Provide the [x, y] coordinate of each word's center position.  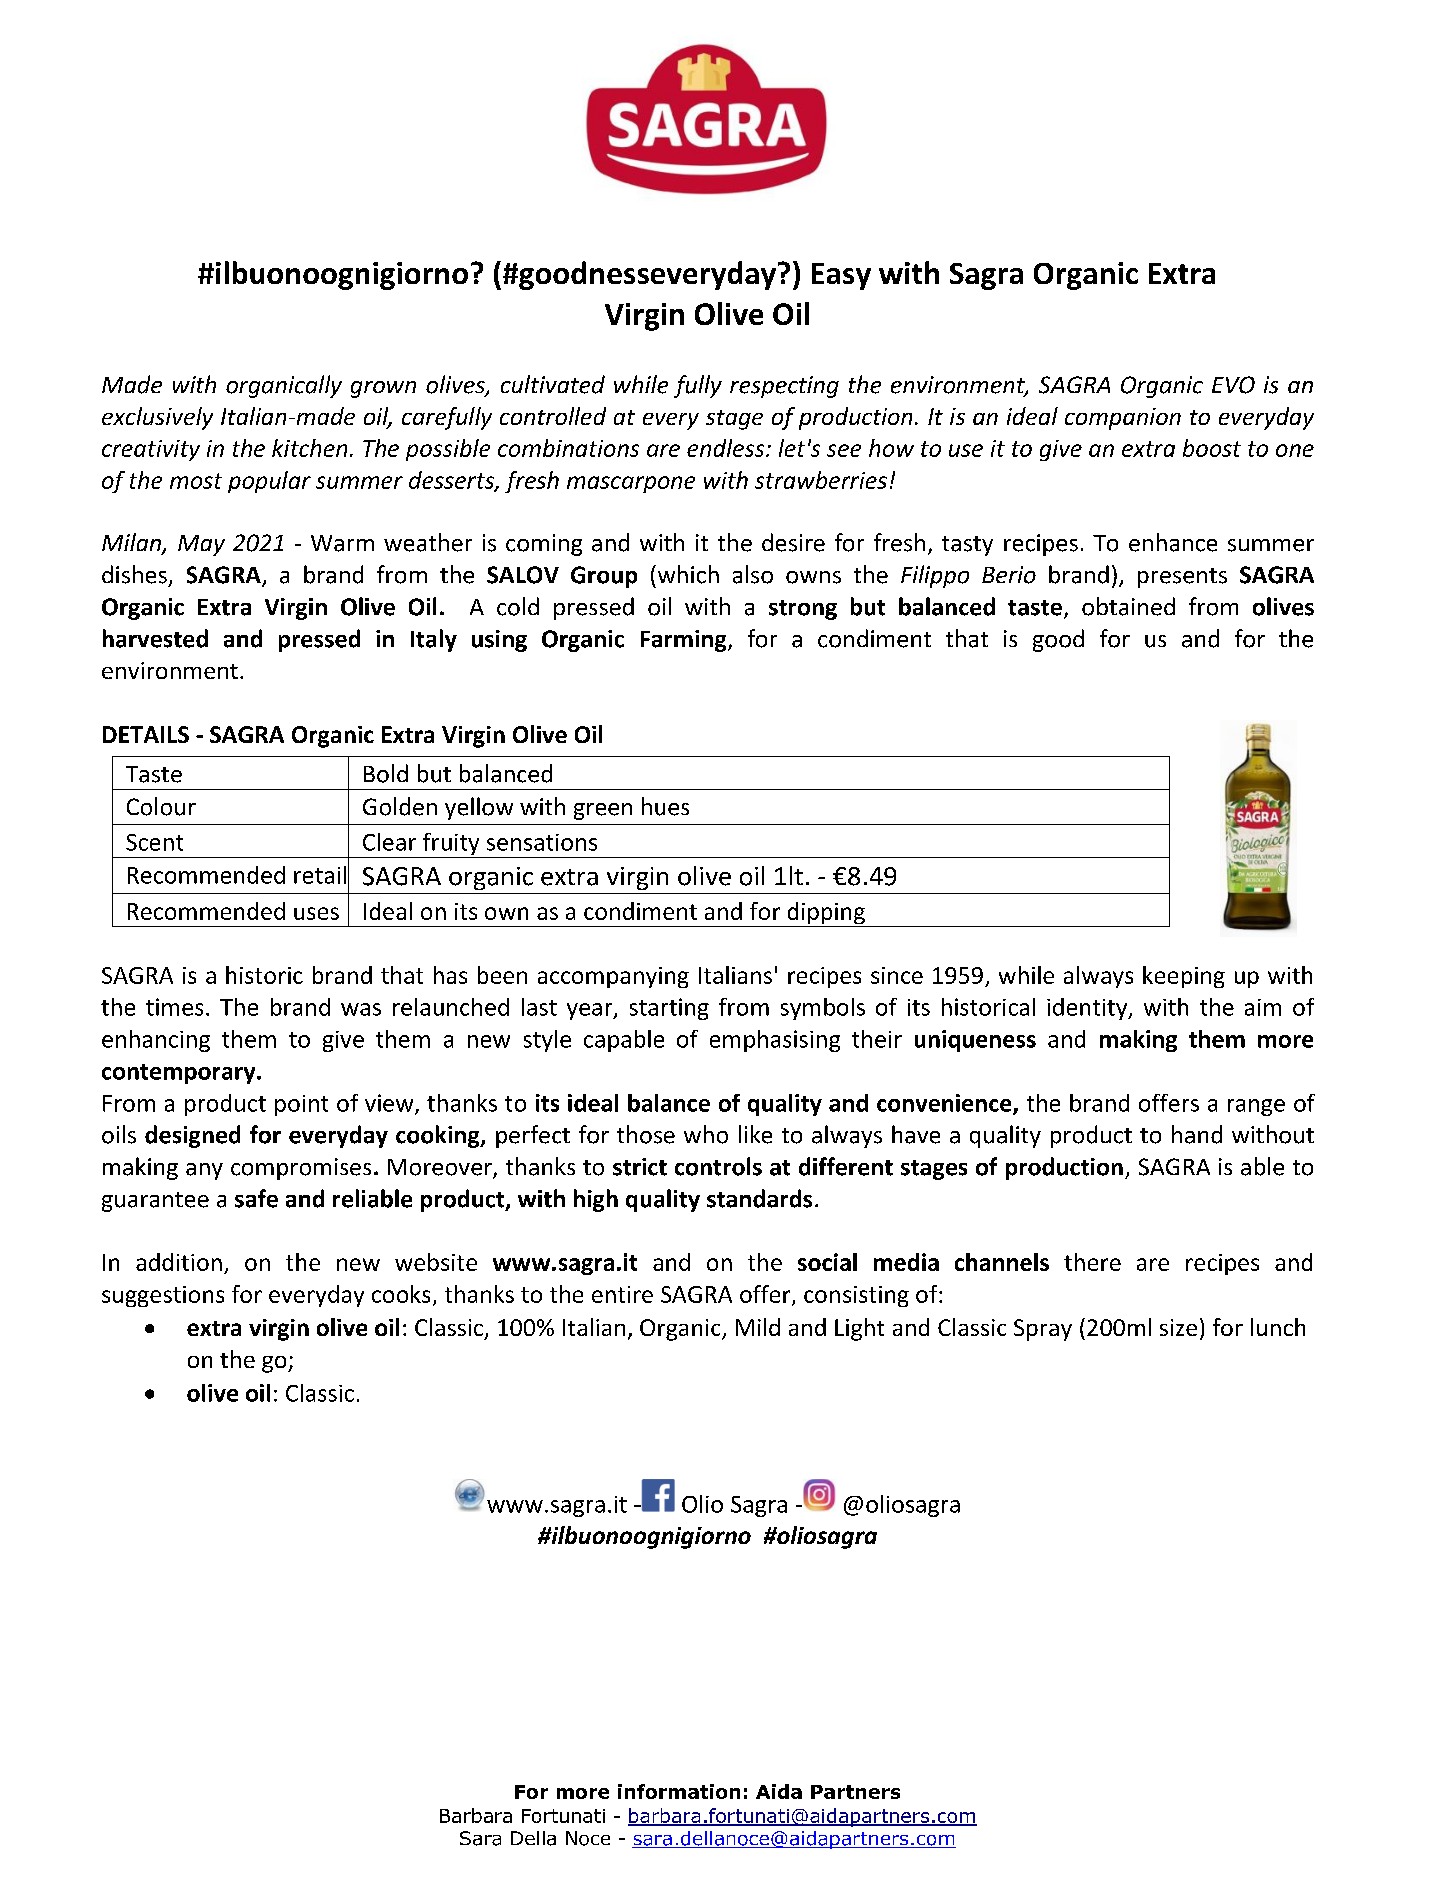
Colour [161, 806]
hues [665, 806]
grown [383, 389]
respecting [784, 387]
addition [179, 1262]
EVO [1233, 385]
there [1092, 1262]
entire [622, 1294]
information [679, 1791]
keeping [1184, 977]
